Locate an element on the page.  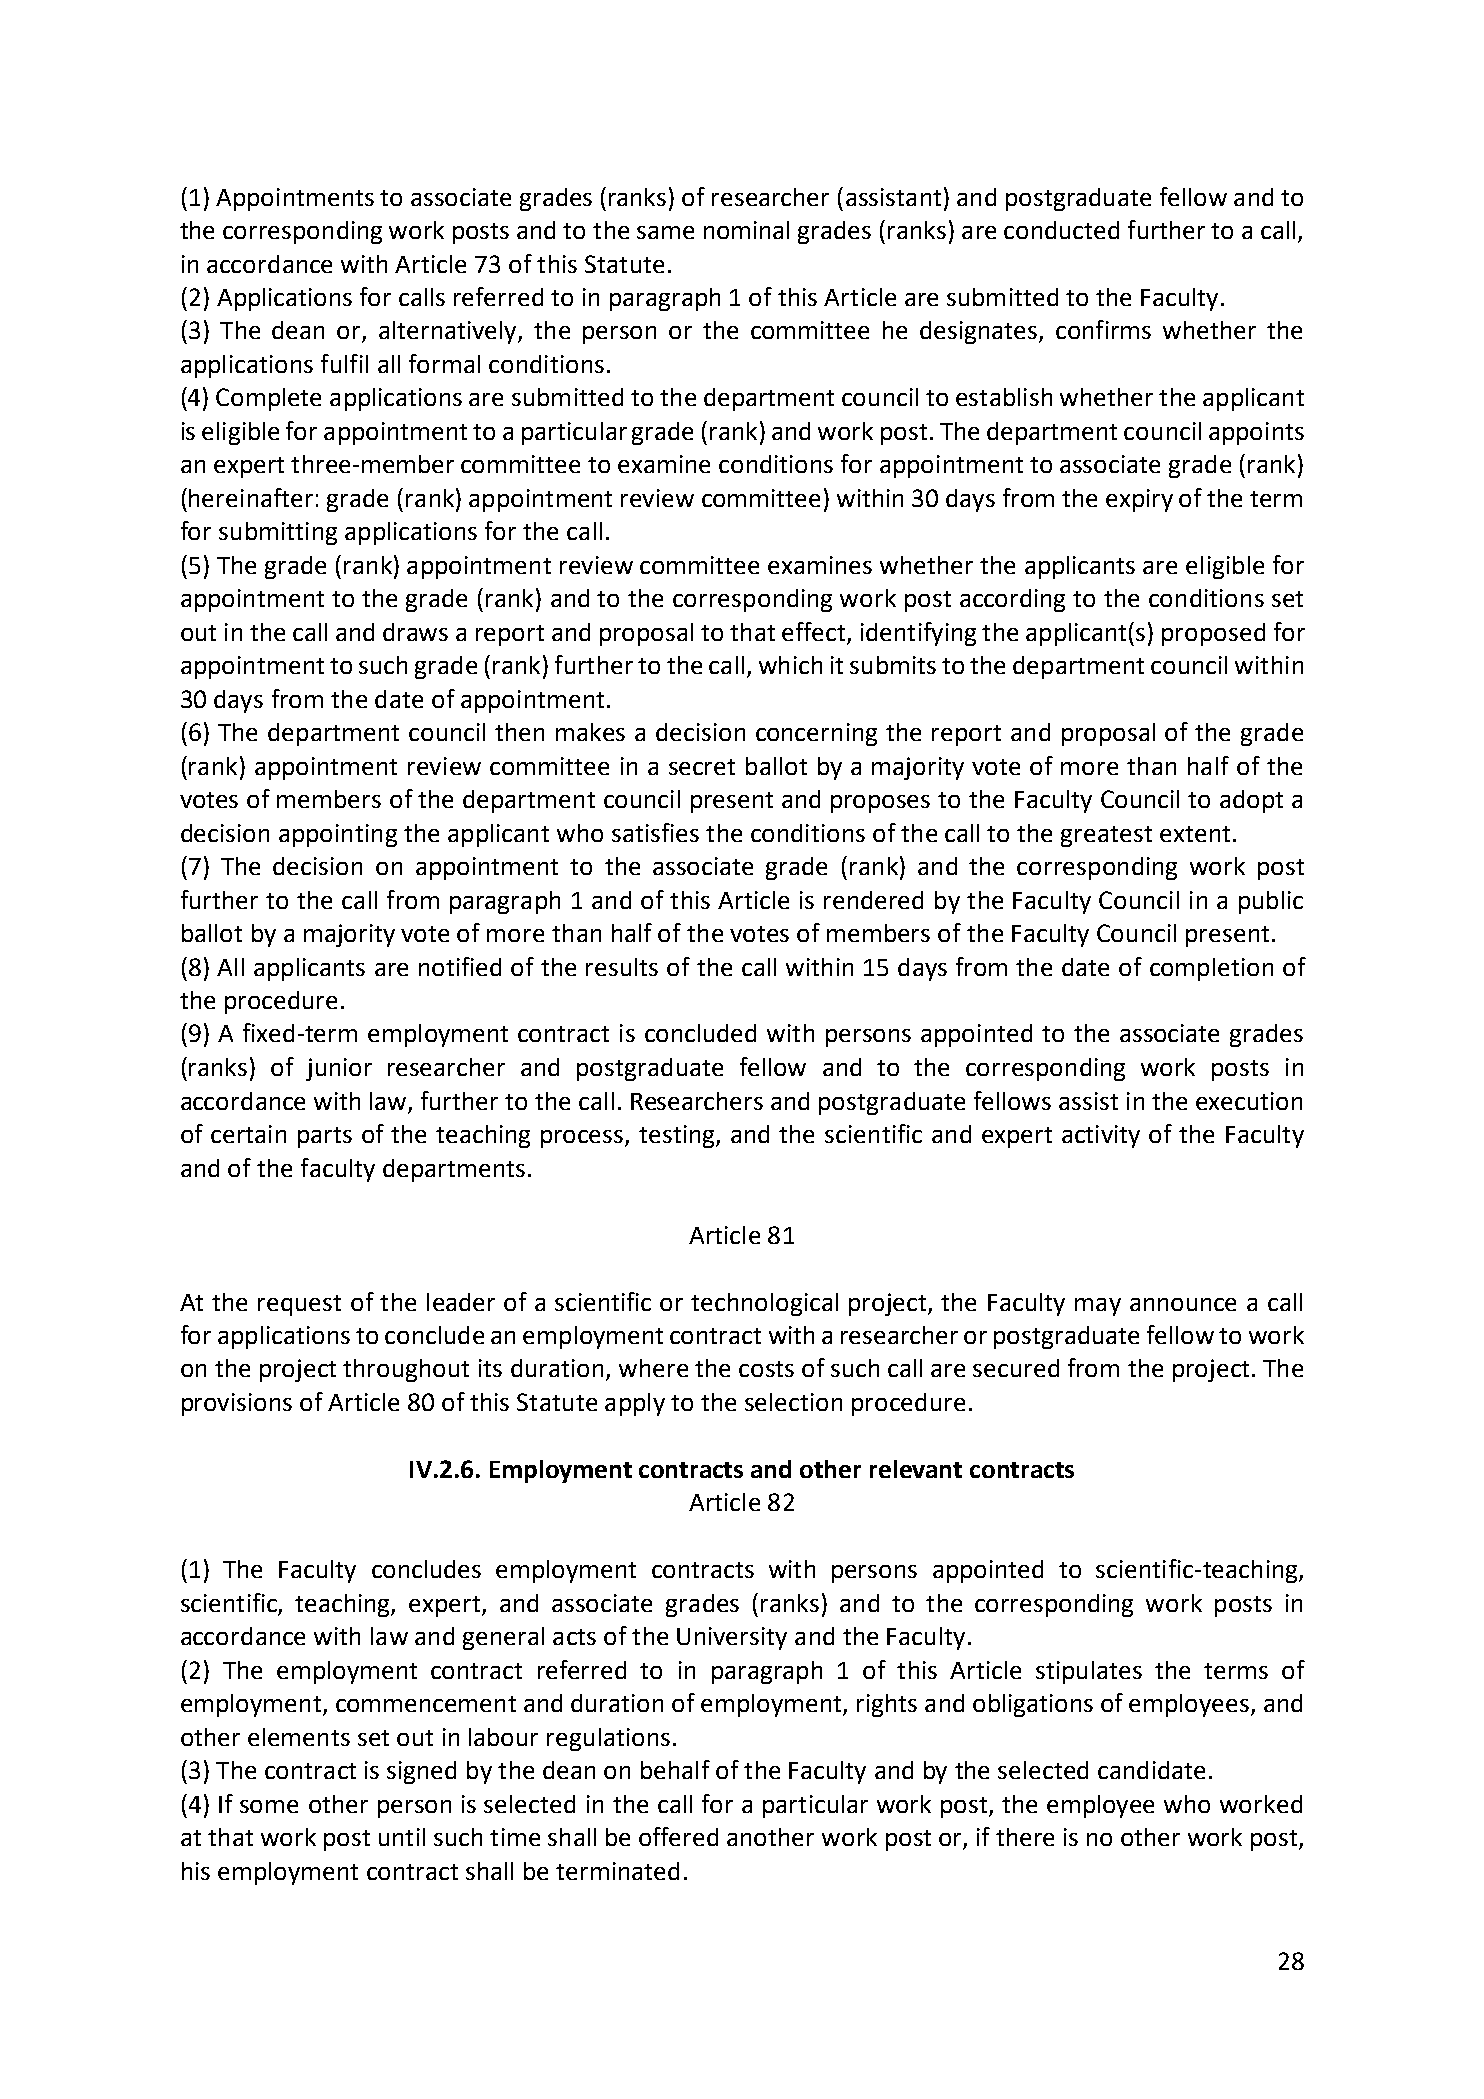
signed is located at coordinates (421, 1772).
